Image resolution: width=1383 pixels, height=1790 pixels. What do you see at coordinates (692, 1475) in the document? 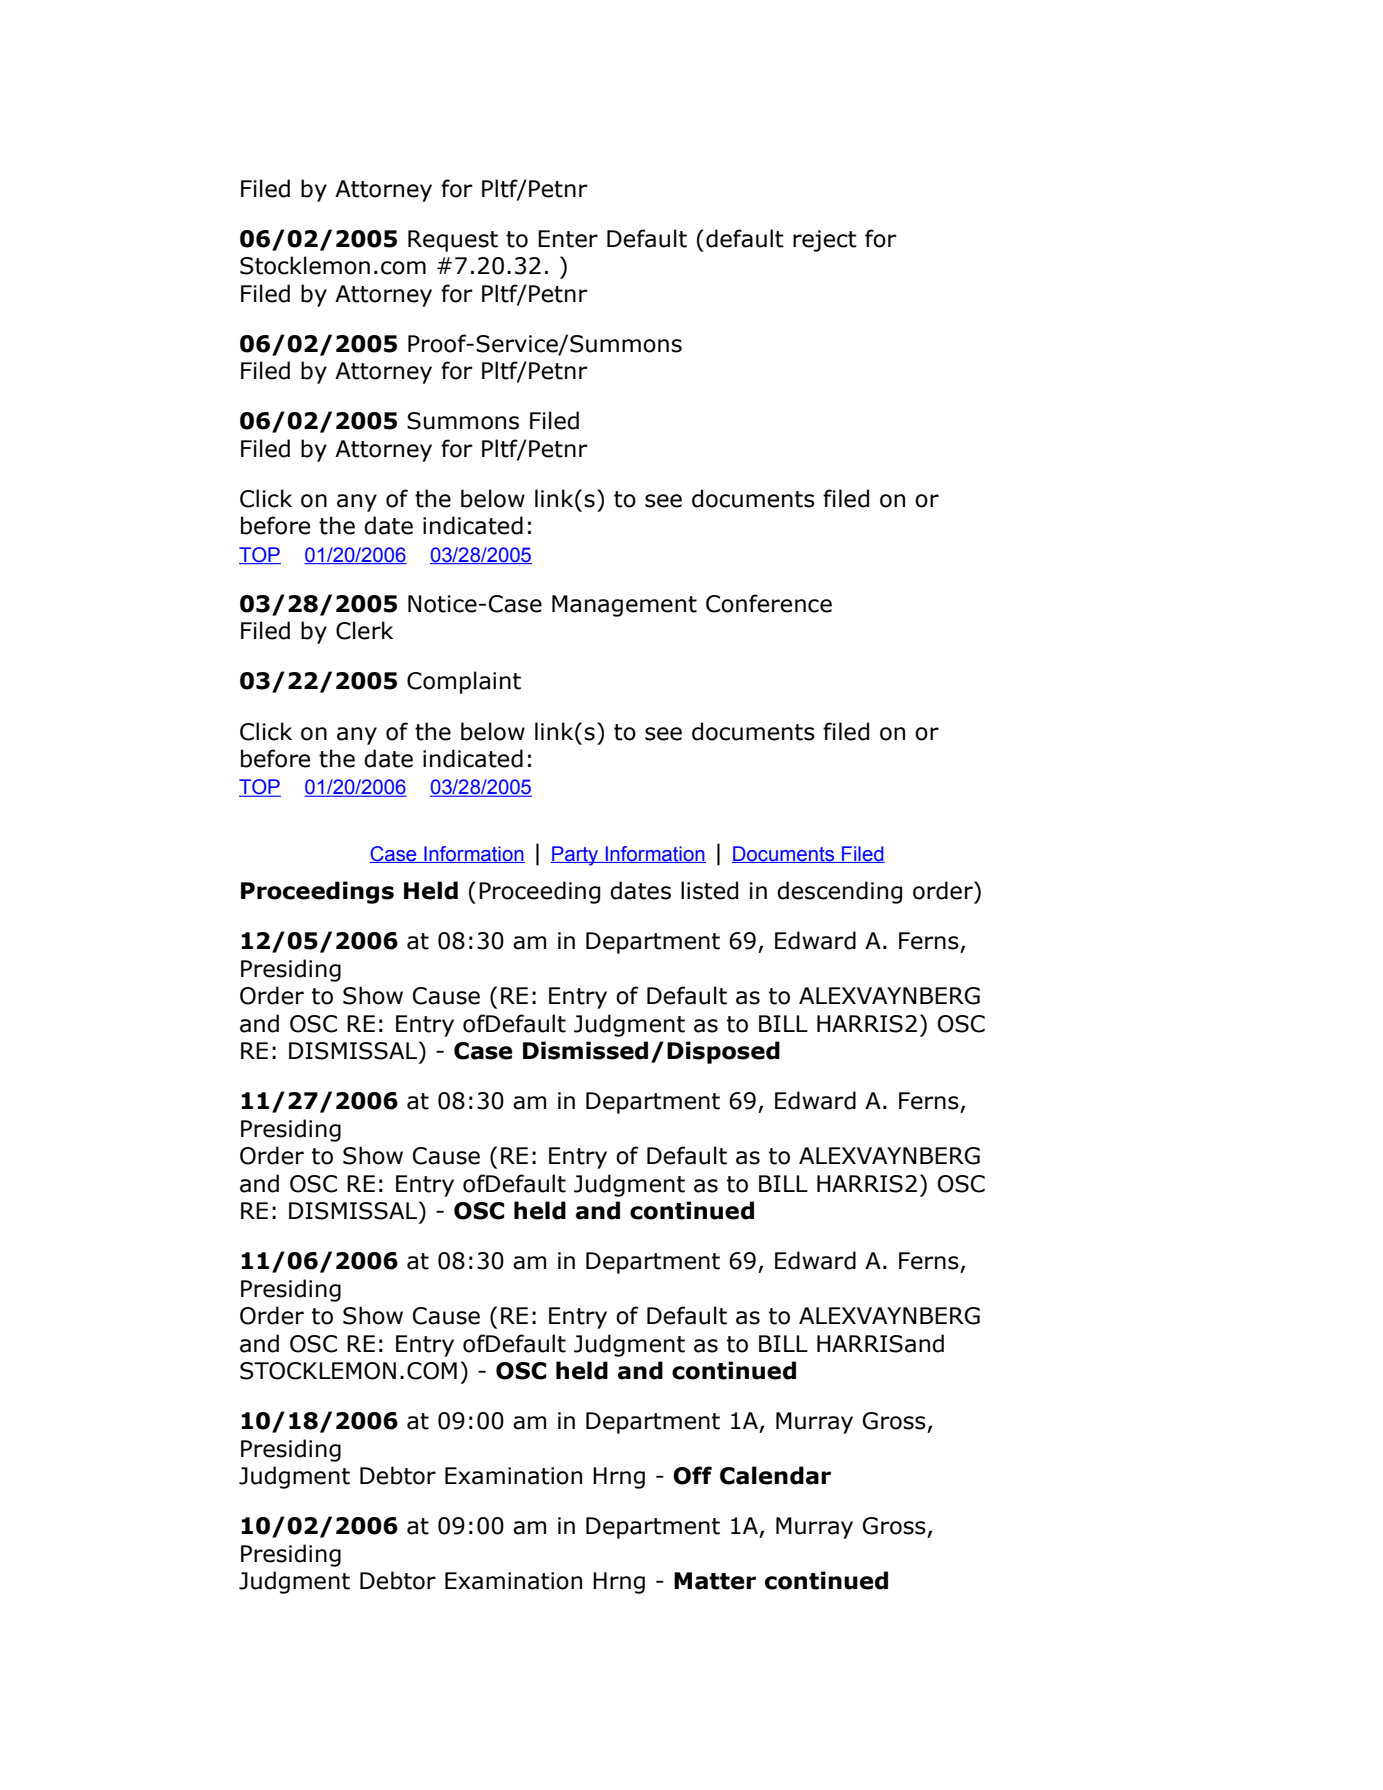
I see `Off` at bounding box center [692, 1475].
